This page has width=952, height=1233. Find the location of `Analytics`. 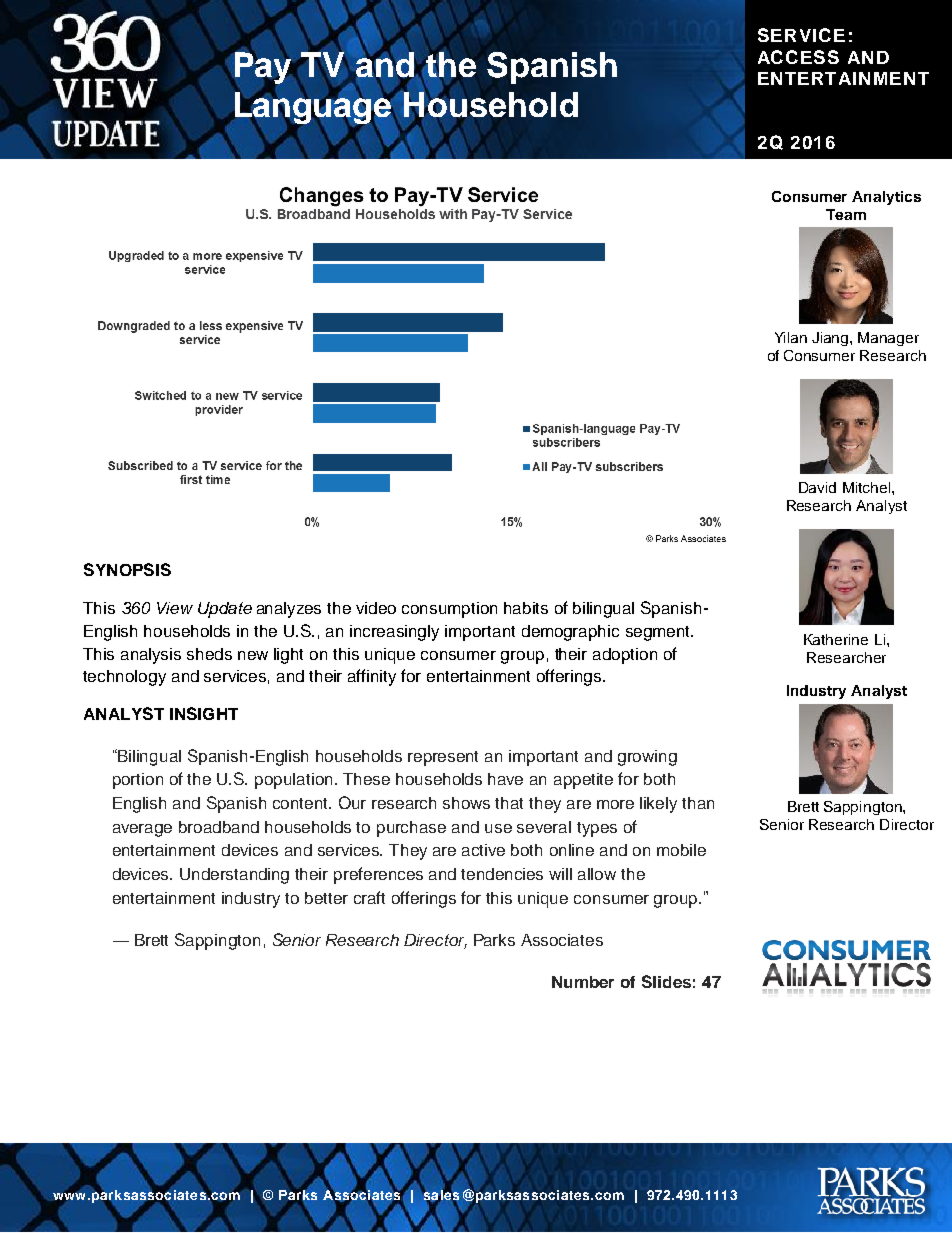

Analytics is located at coordinates (886, 198).
